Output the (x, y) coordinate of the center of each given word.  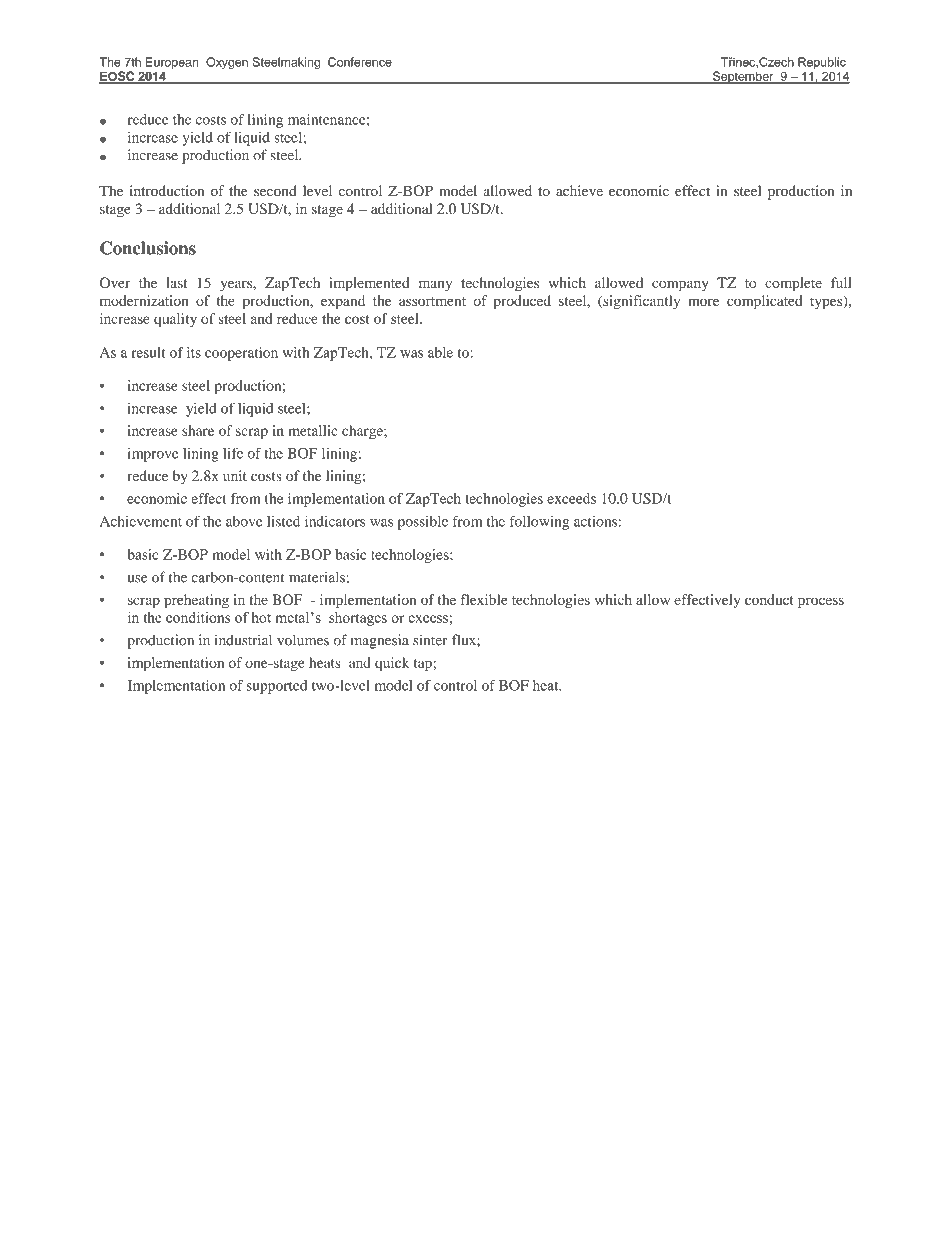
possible (423, 523)
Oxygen (227, 63)
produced (522, 302)
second (275, 190)
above (244, 521)
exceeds (571, 498)
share (198, 430)
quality (175, 320)
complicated (764, 302)
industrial (243, 640)
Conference (360, 62)
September (743, 77)
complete (793, 284)
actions (595, 521)
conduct (769, 599)
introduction (167, 190)
